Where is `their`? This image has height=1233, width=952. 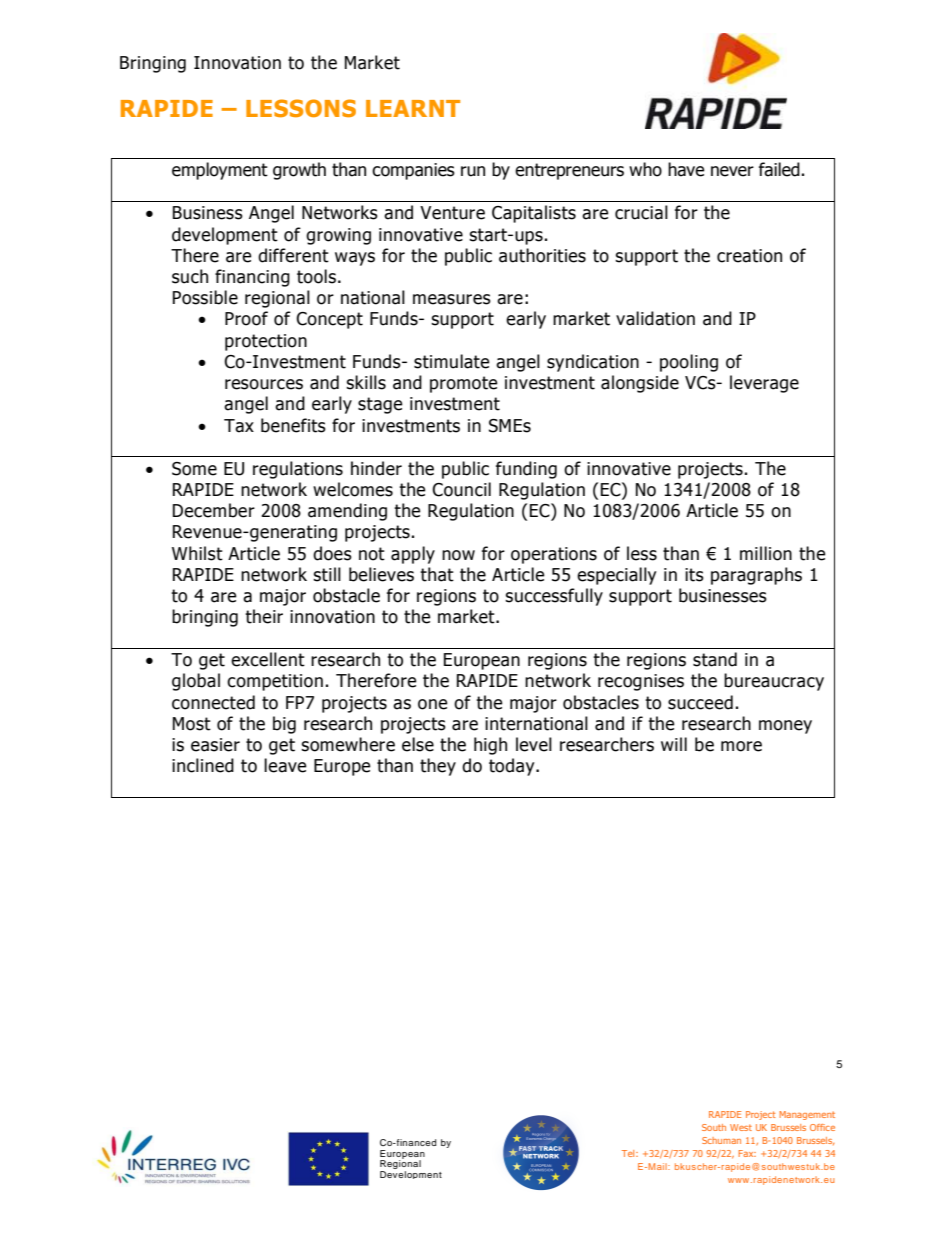
their is located at coordinates (264, 616).
